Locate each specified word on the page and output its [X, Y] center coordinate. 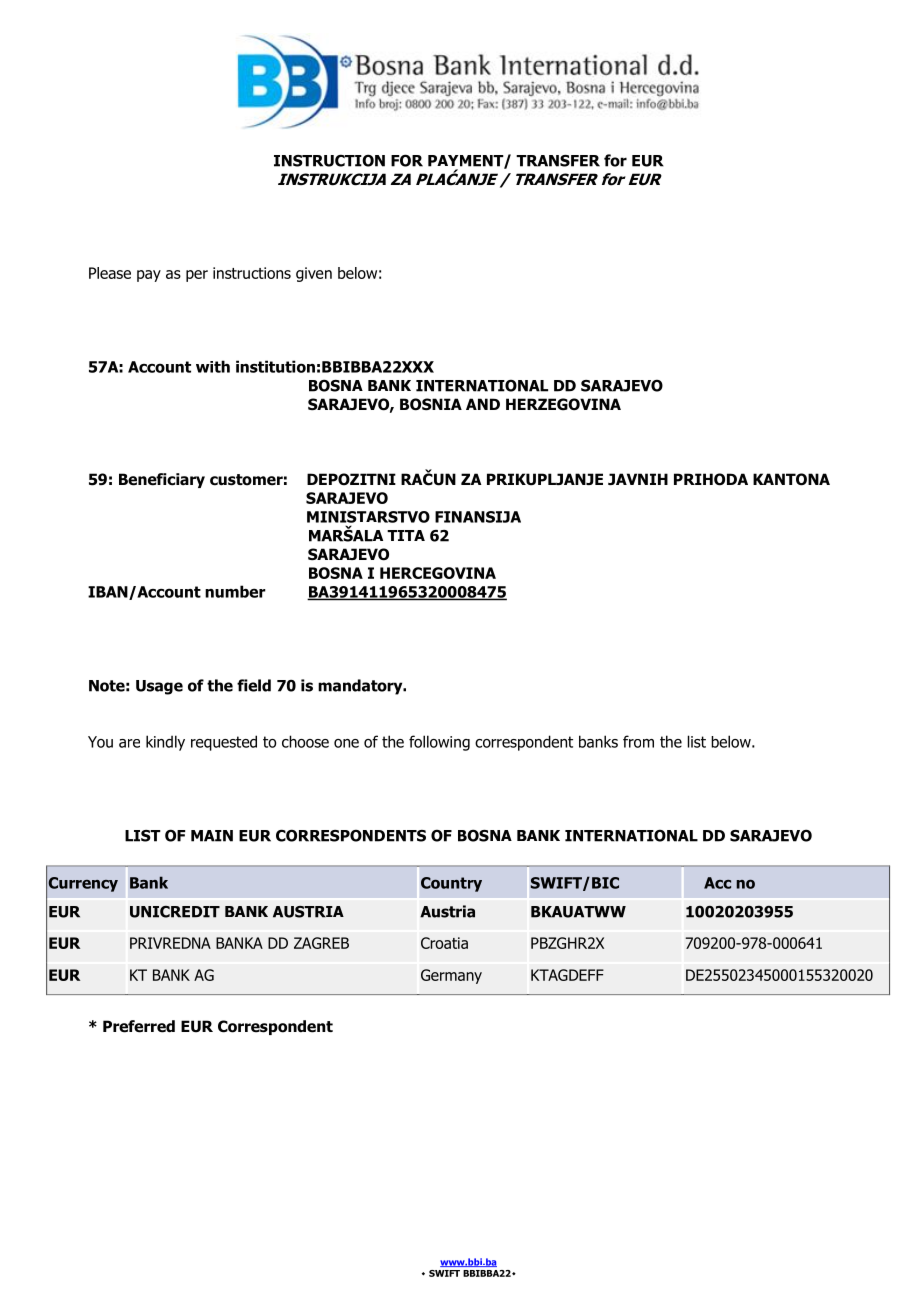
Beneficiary [162, 480]
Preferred [139, 1026]
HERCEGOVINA [438, 573]
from [638, 741]
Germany [451, 976]
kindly [165, 743]
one [346, 743]
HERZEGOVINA [563, 404]
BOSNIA [431, 404]
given [314, 274]
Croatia [444, 943]
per [197, 276]
